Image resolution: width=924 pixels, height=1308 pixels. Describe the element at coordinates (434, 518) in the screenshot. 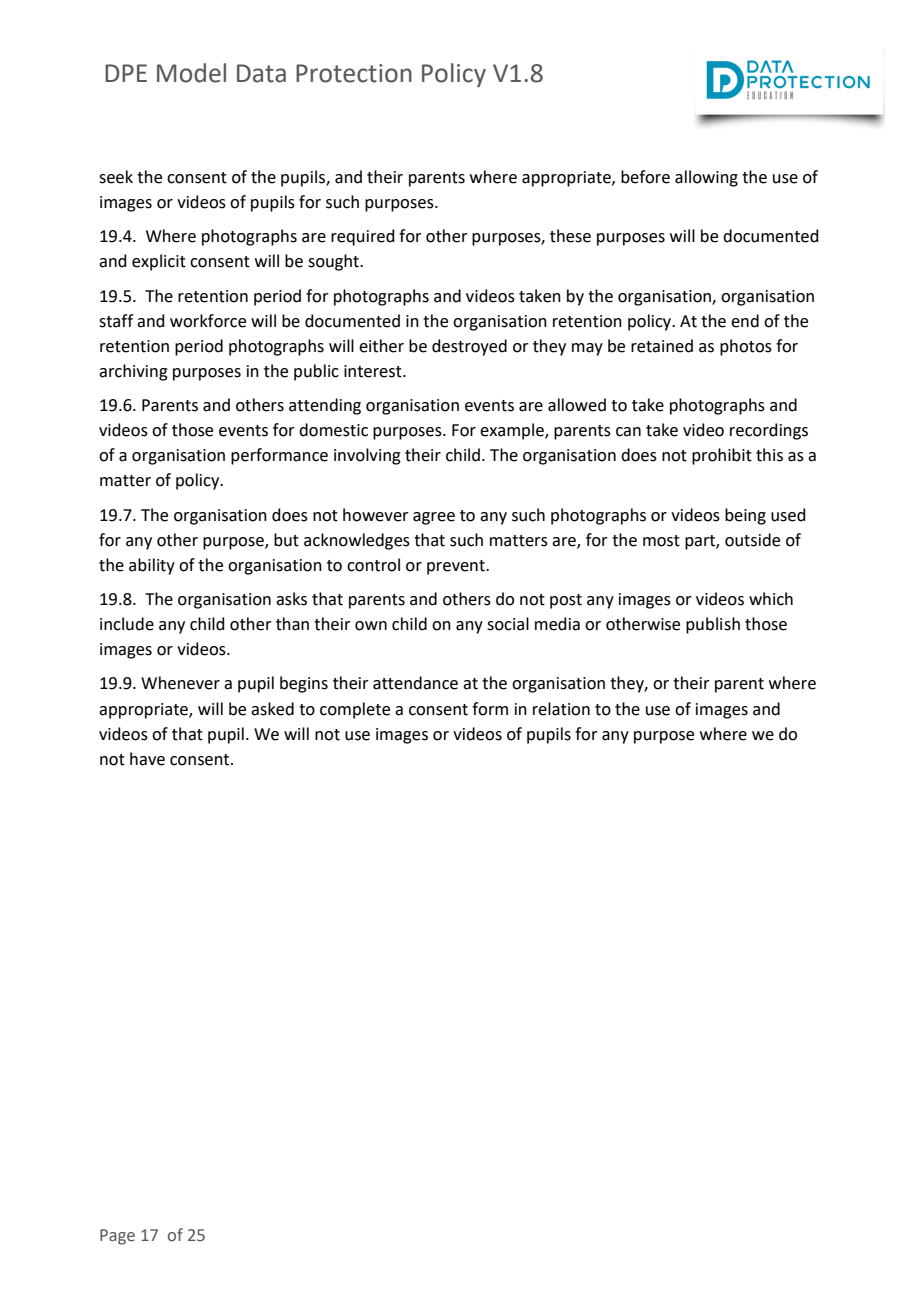

I see `agree` at that location.
